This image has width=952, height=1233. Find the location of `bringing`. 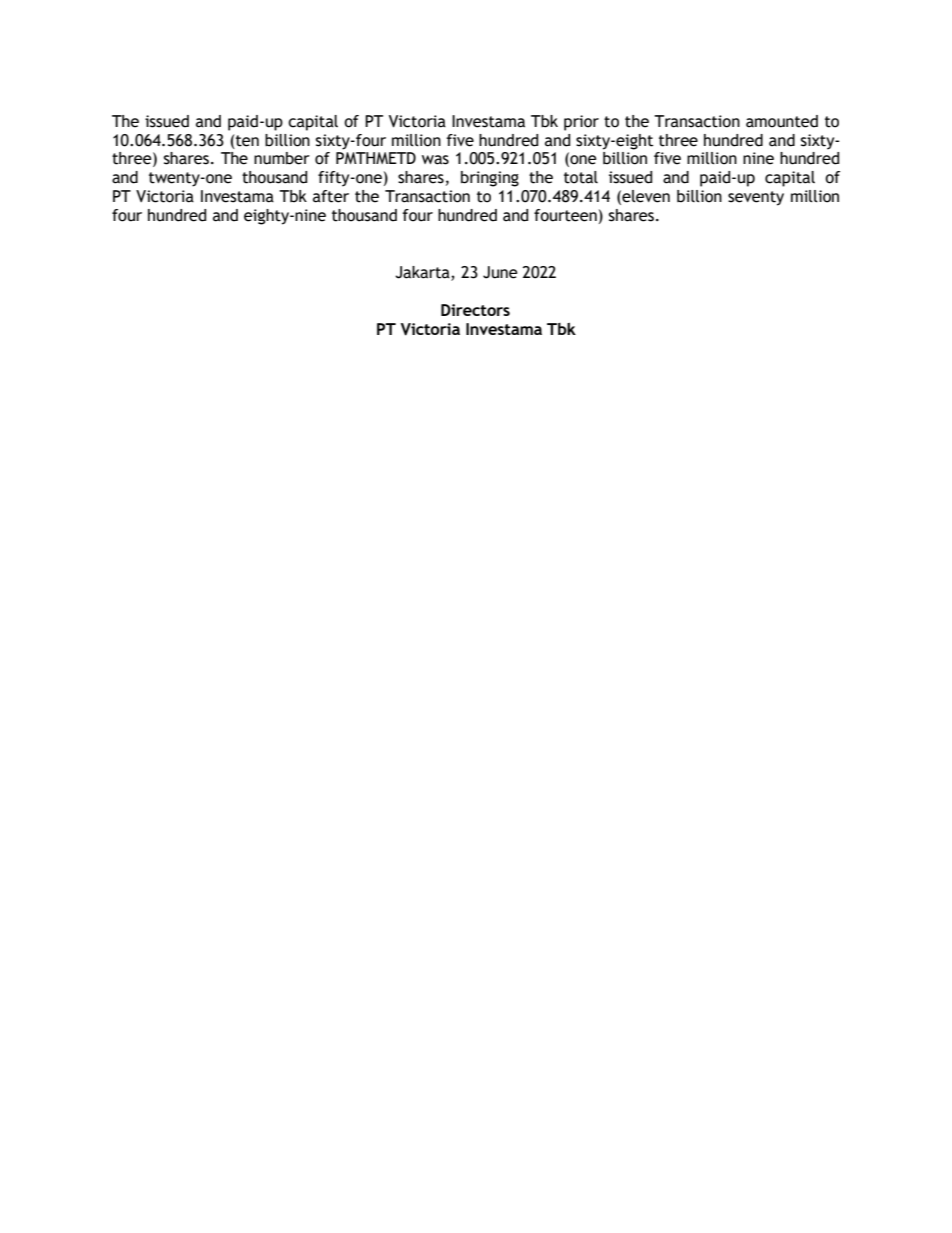

bringing is located at coordinates (490, 179).
